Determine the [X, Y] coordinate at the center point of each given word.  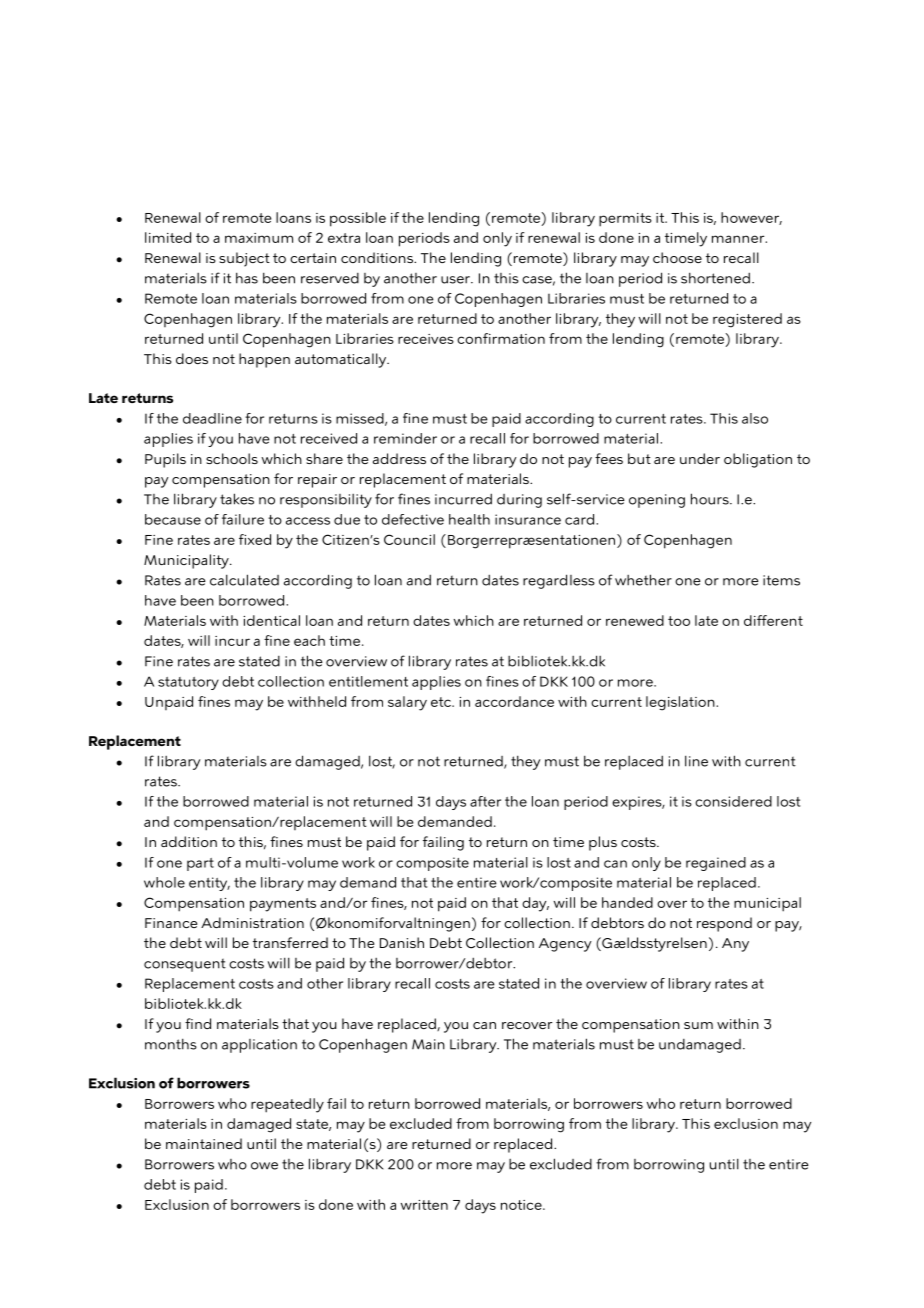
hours [711, 499]
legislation [681, 703]
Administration [252, 922]
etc [442, 702]
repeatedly [287, 1105]
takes [237, 499]
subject [244, 259]
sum [698, 1025]
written [424, 1205]
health [469, 519]
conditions [378, 257]
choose [677, 257]
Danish [402, 942]
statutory [188, 683]
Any [735, 945]
